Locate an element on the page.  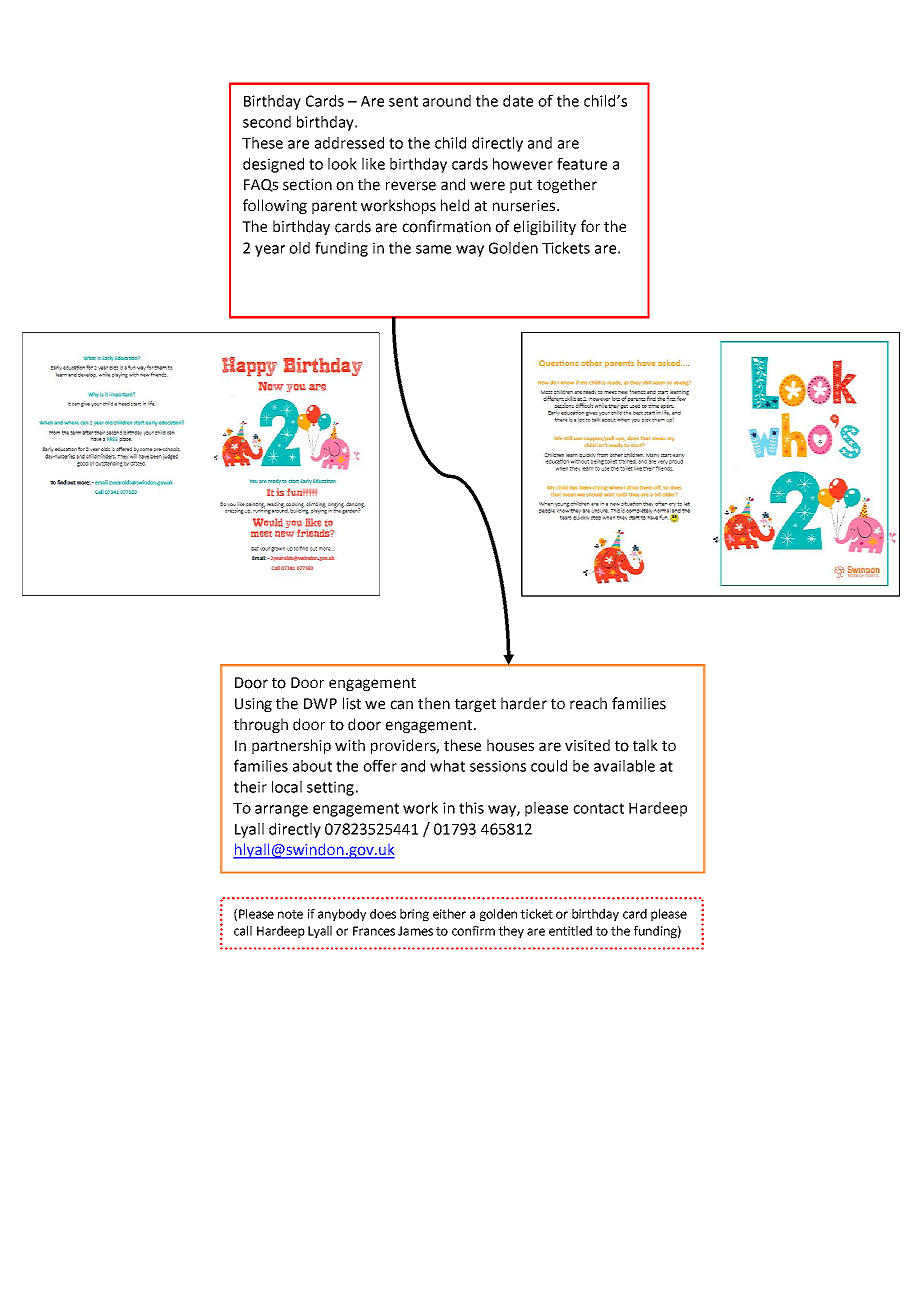
DWP is located at coordinates (320, 703).
